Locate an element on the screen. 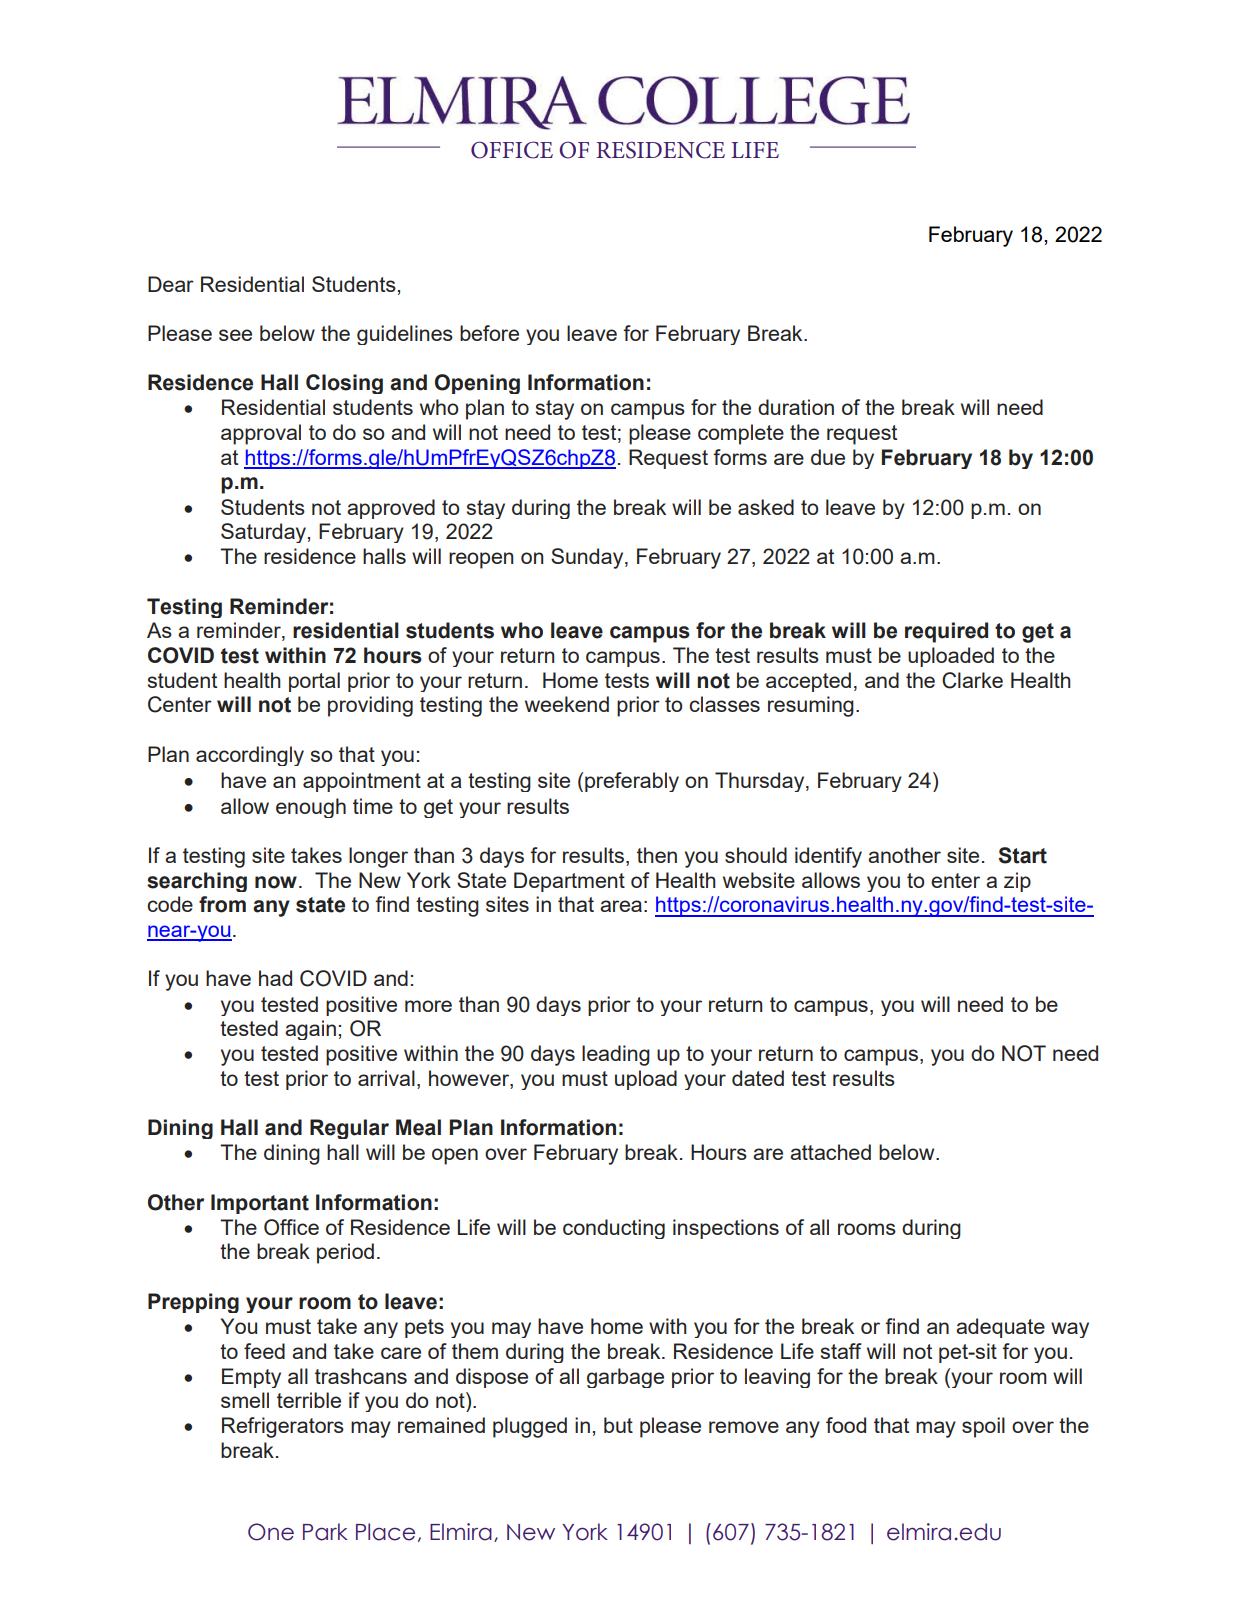 This screenshot has height=1618, width=1250. Start is located at coordinates (1022, 855).
